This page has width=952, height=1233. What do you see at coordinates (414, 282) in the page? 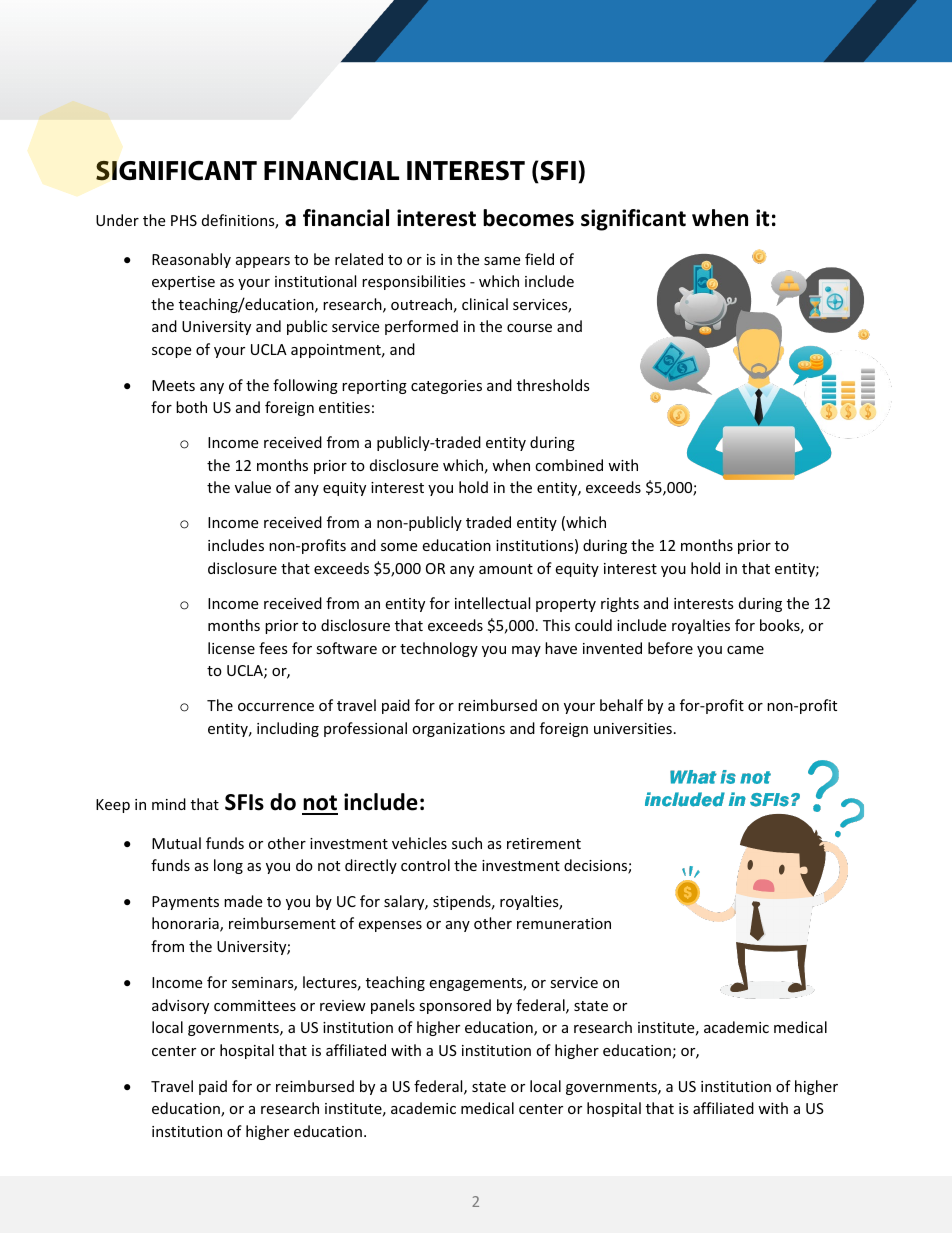
I see `responsibilities` at bounding box center [414, 282].
